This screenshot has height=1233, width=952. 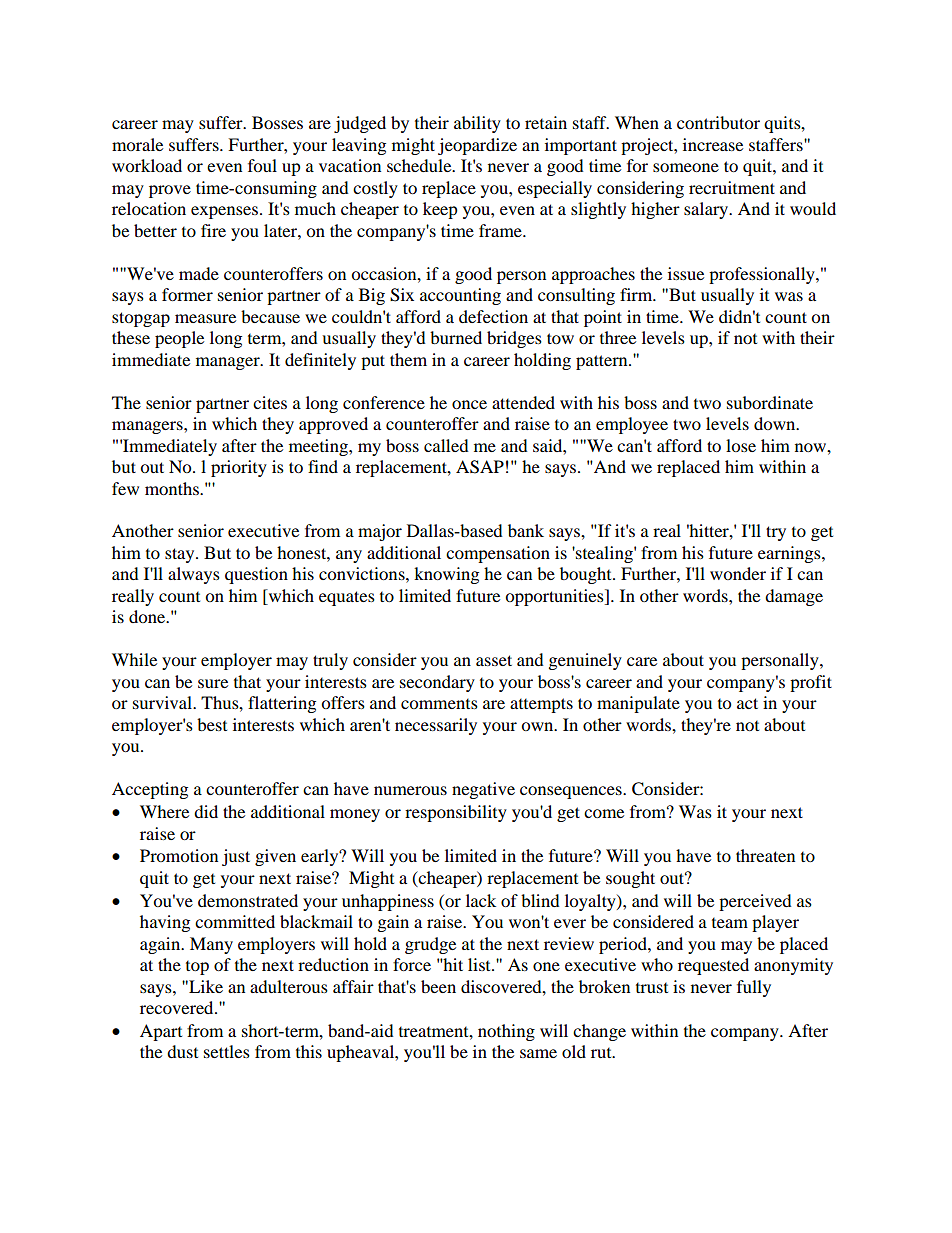 I want to click on jeopardize, so click(x=477, y=146).
